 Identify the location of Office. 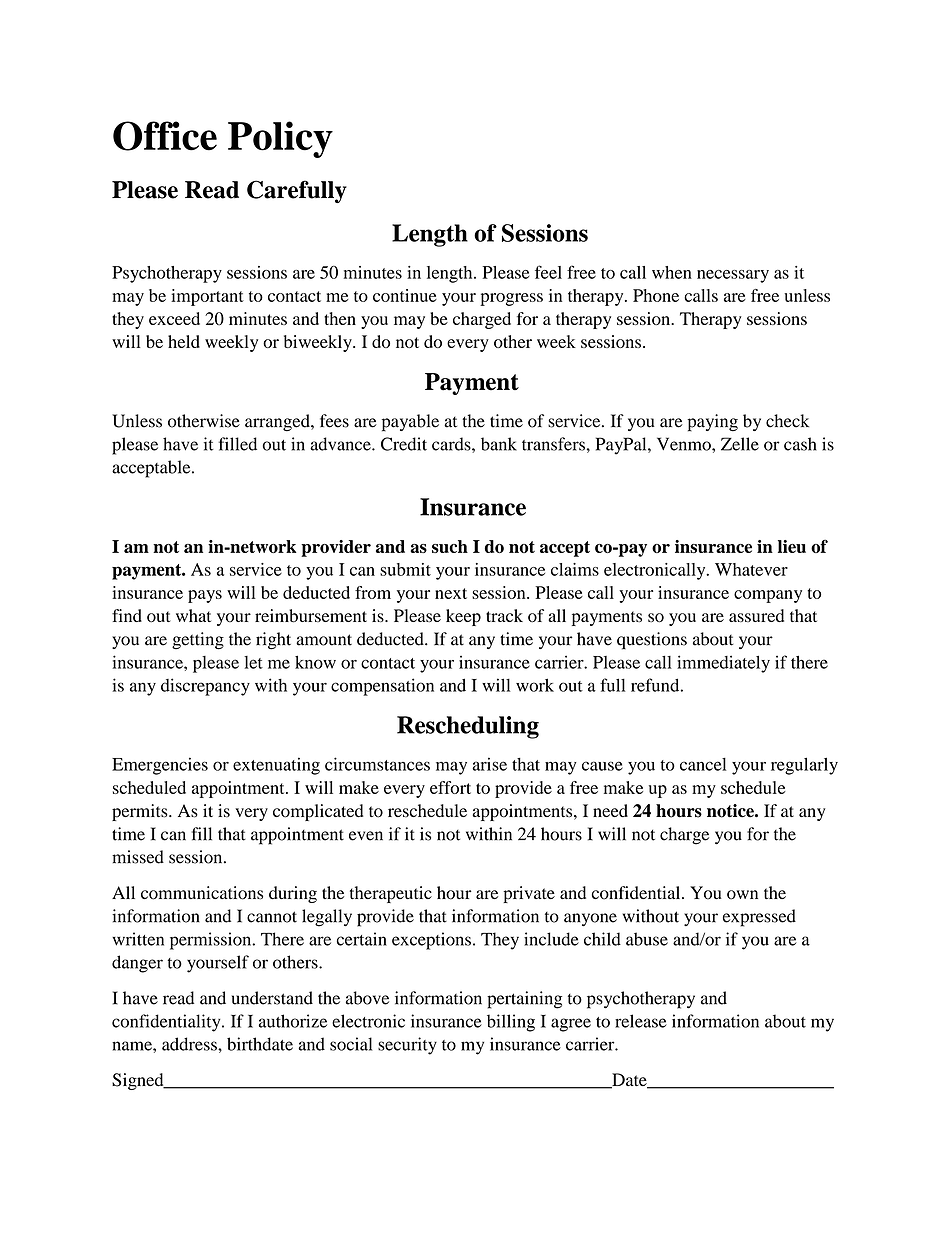
(165, 136).
